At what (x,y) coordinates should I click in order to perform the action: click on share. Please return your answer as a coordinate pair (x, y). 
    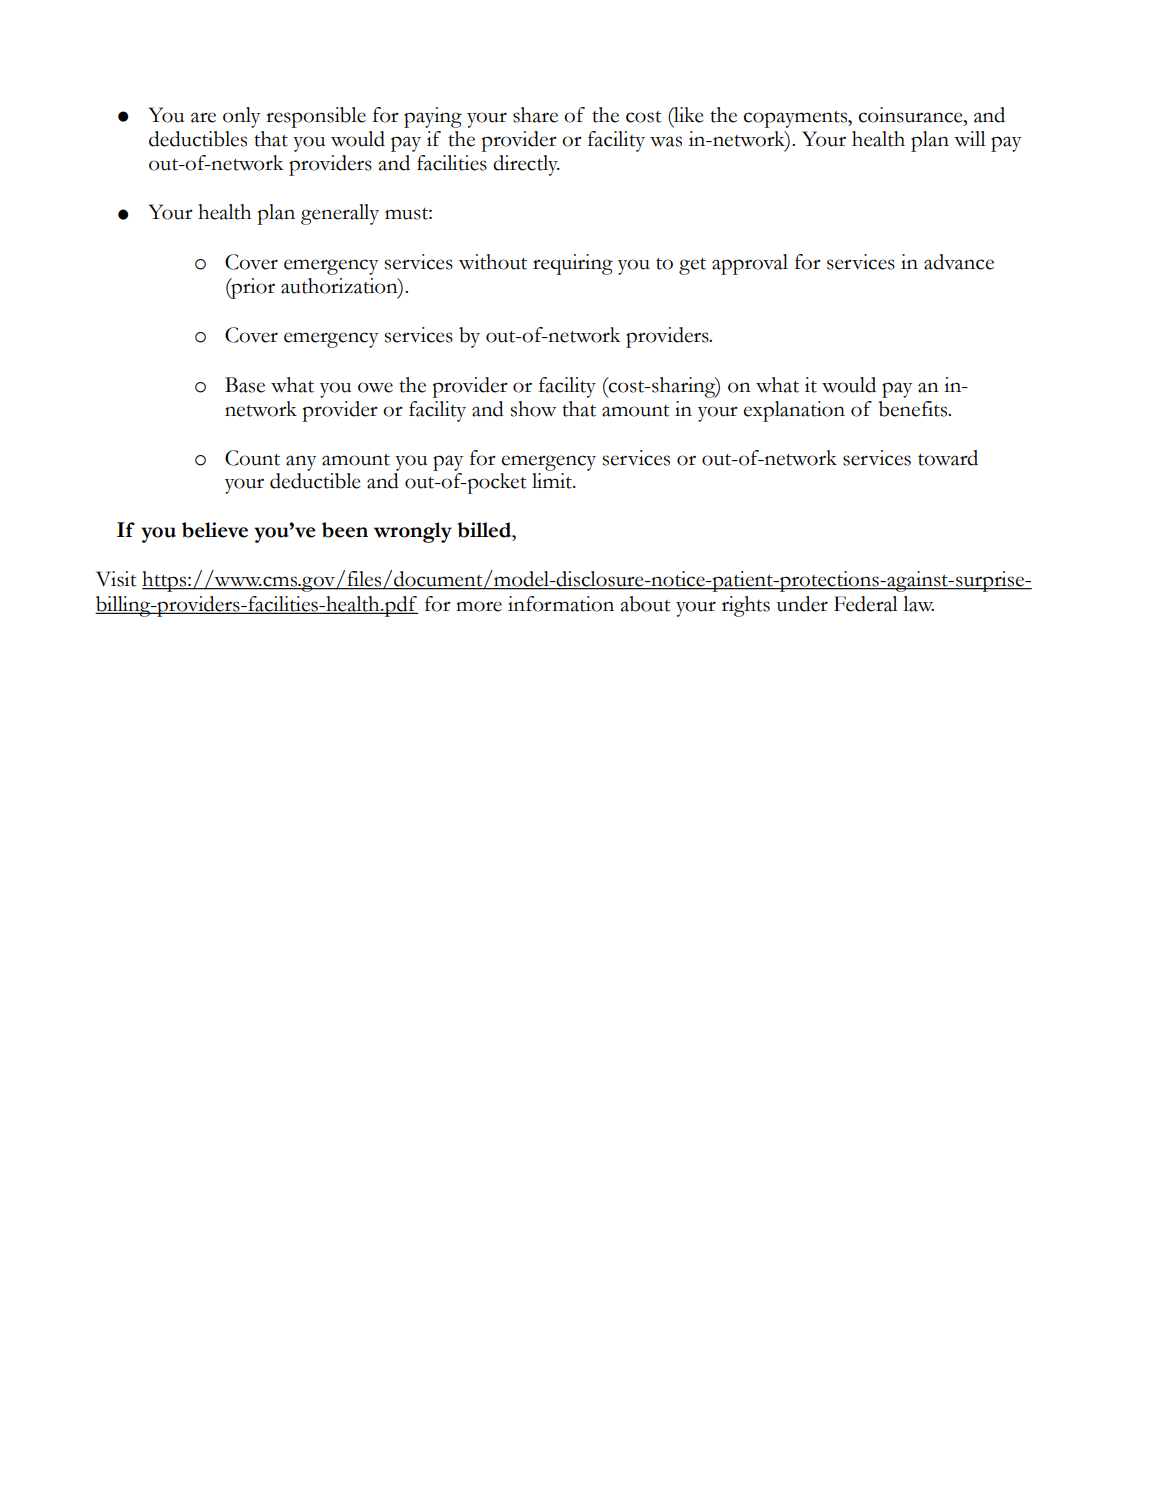
    Looking at the image, I should click on (535, 115).
